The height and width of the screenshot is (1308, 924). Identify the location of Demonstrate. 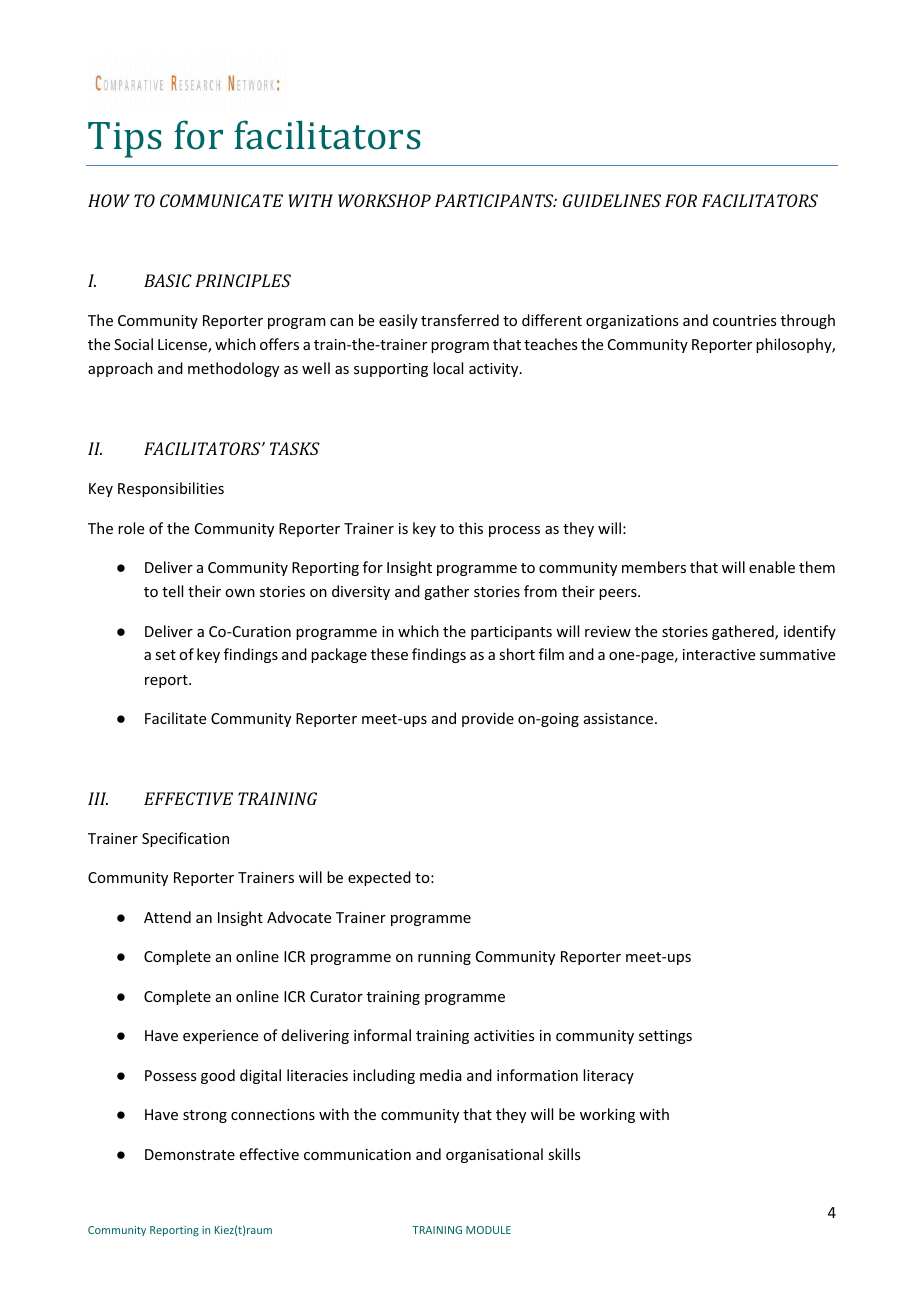
(190, 1154).
